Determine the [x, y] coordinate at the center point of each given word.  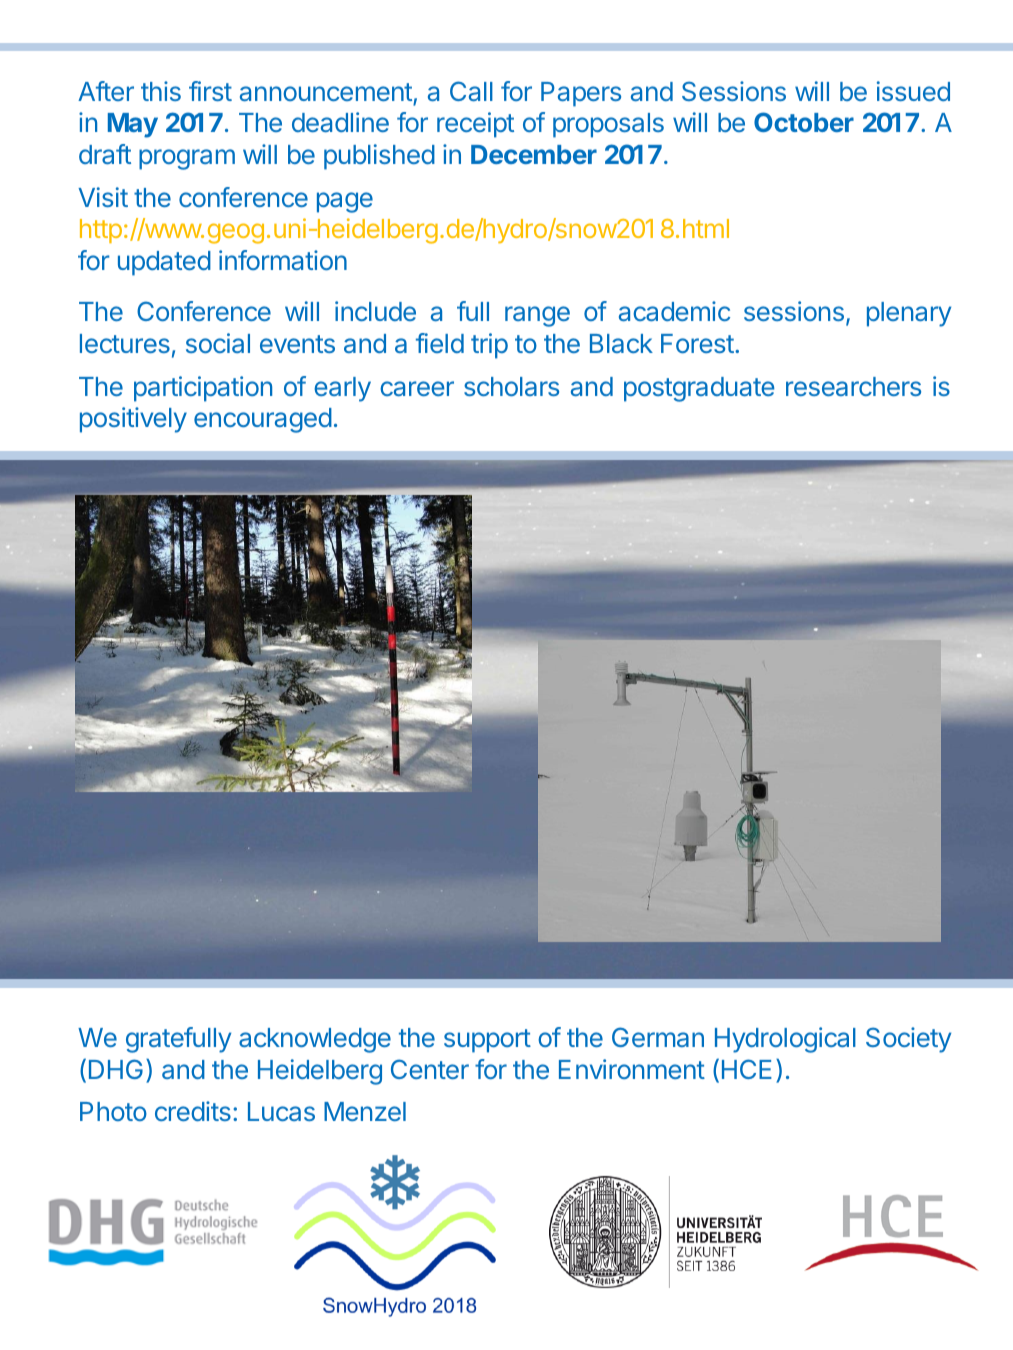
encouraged [263, 420]
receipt [475, 125]
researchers [853, 386]
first [210, 91]
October [804, 122]
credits [193, 1111]
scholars [511, 386]
